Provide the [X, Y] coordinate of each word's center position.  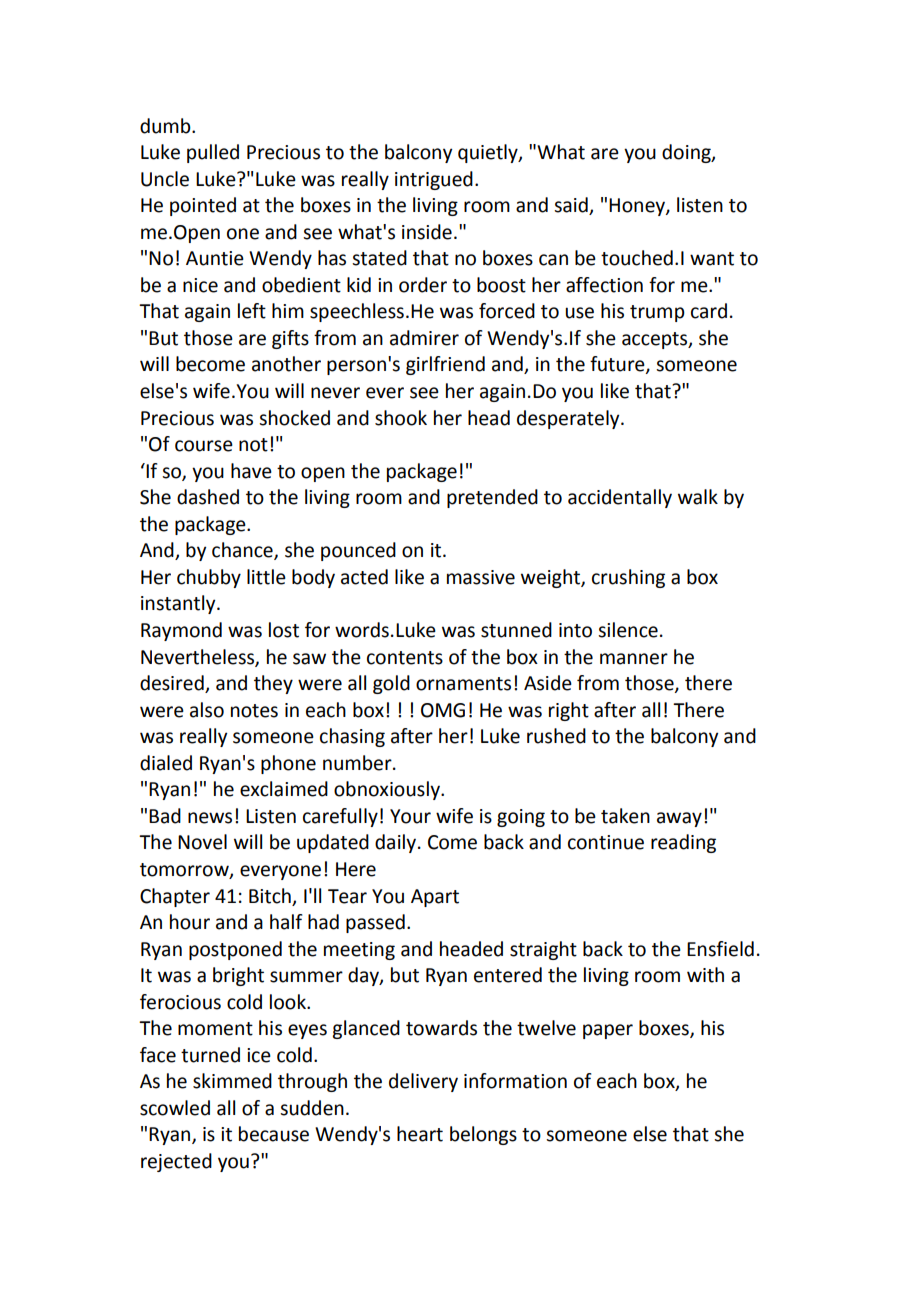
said [572, 206]
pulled [213, 153]
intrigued [434, 180]
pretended [492, 498]
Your [410, 816]
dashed [208, 497]
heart [420, 1134]
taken [625, 816]
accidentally [620, 498]
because [274, 1134]
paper [608, 1031]
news [210, 818]
